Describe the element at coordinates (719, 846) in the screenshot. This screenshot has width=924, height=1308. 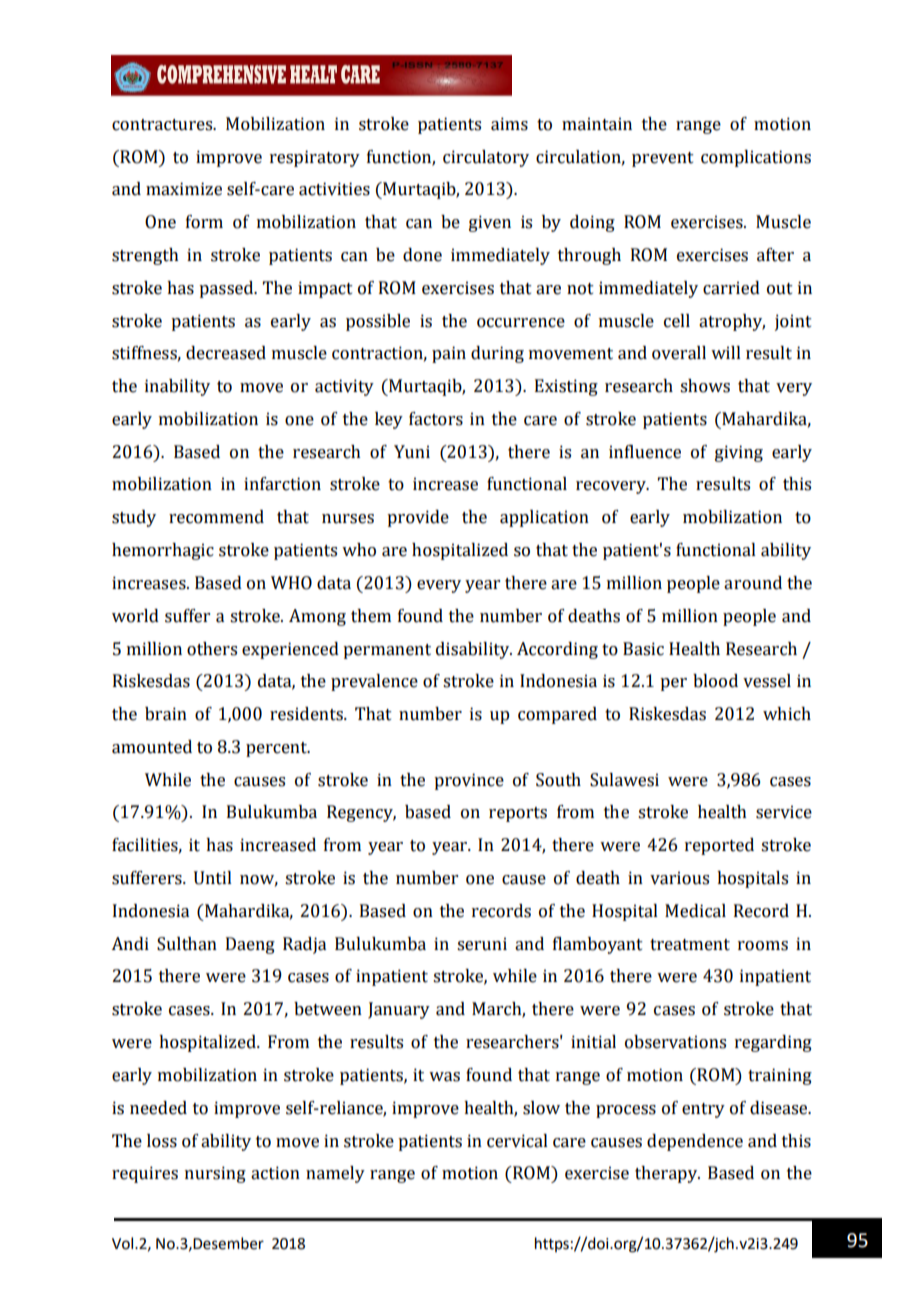
I see `reported` at that location.
